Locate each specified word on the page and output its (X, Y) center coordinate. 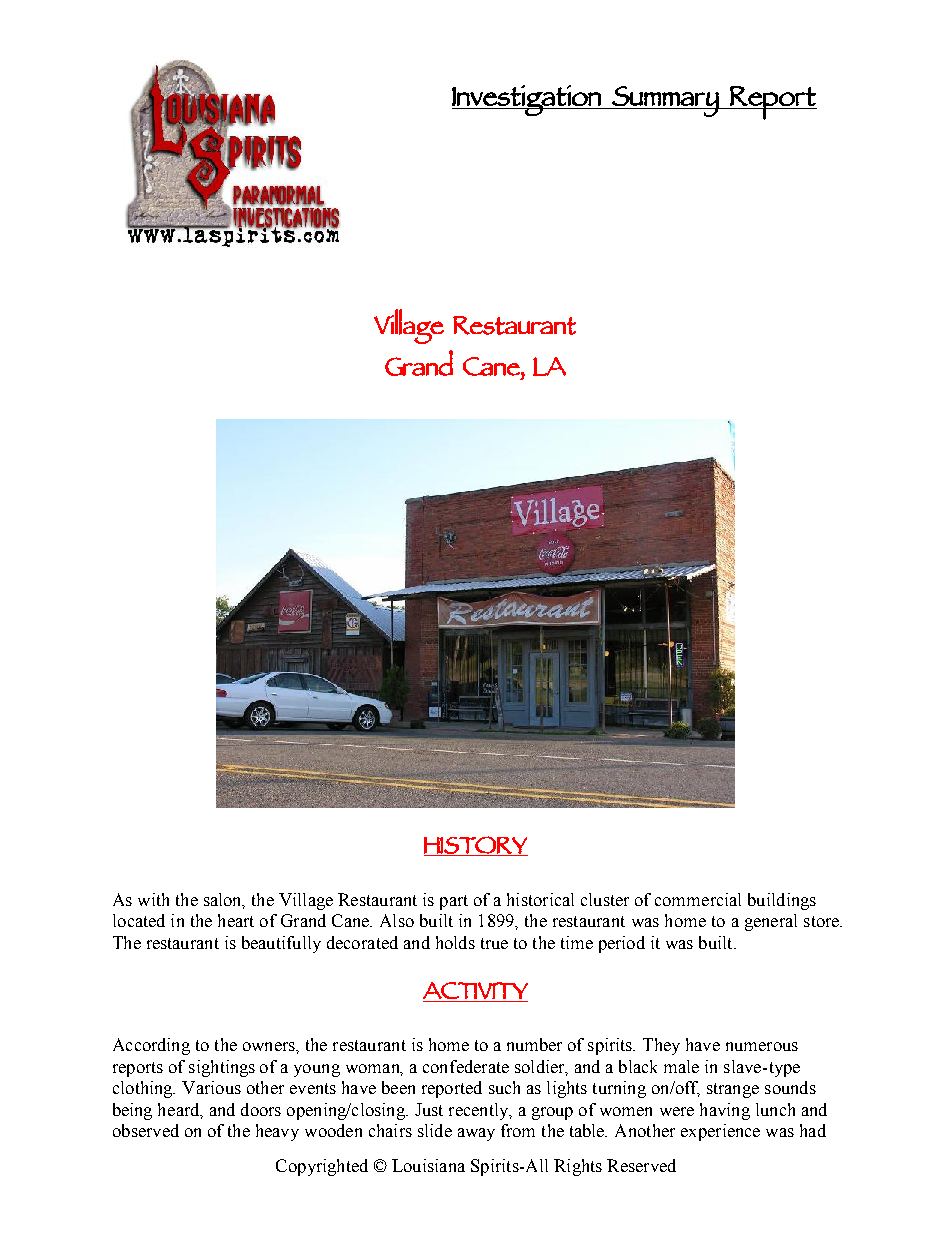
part (454, 902)
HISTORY (476, 846)
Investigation (527, 100)
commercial (698, 899)
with (153, 899)
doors (261, 1109)
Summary (665, 101)
